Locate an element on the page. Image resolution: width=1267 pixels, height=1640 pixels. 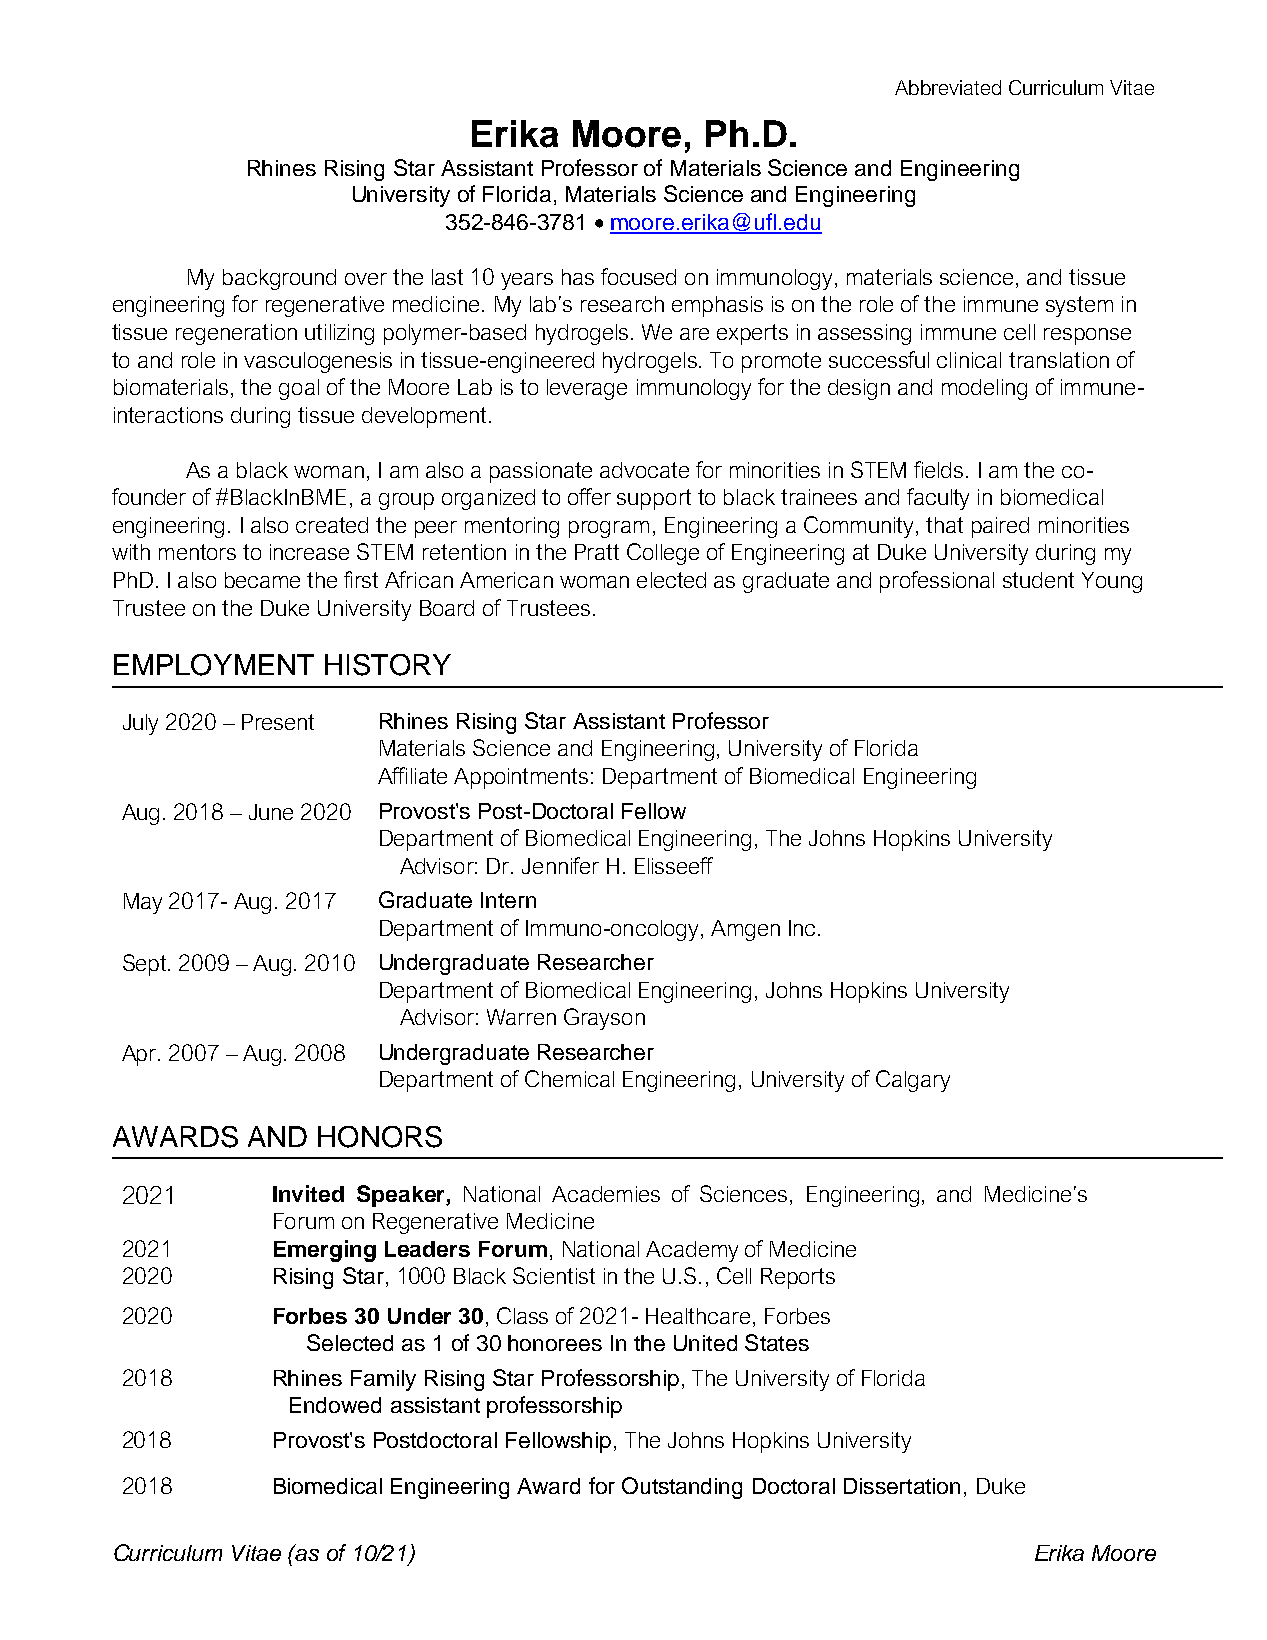
Calgary is located at coordinates (913, 1081).
